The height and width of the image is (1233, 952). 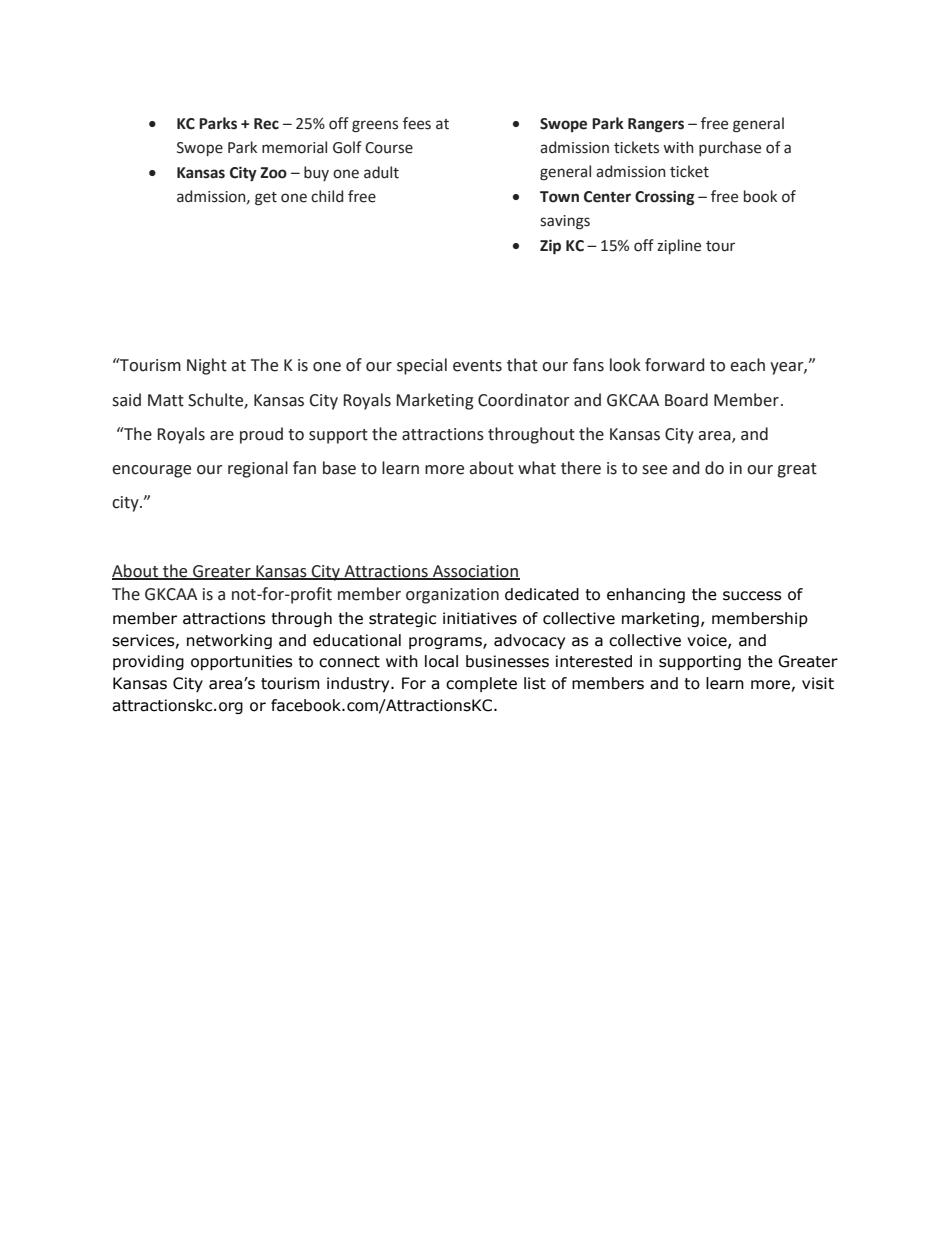 I want to click on Association, so click(x=475, y=572).
